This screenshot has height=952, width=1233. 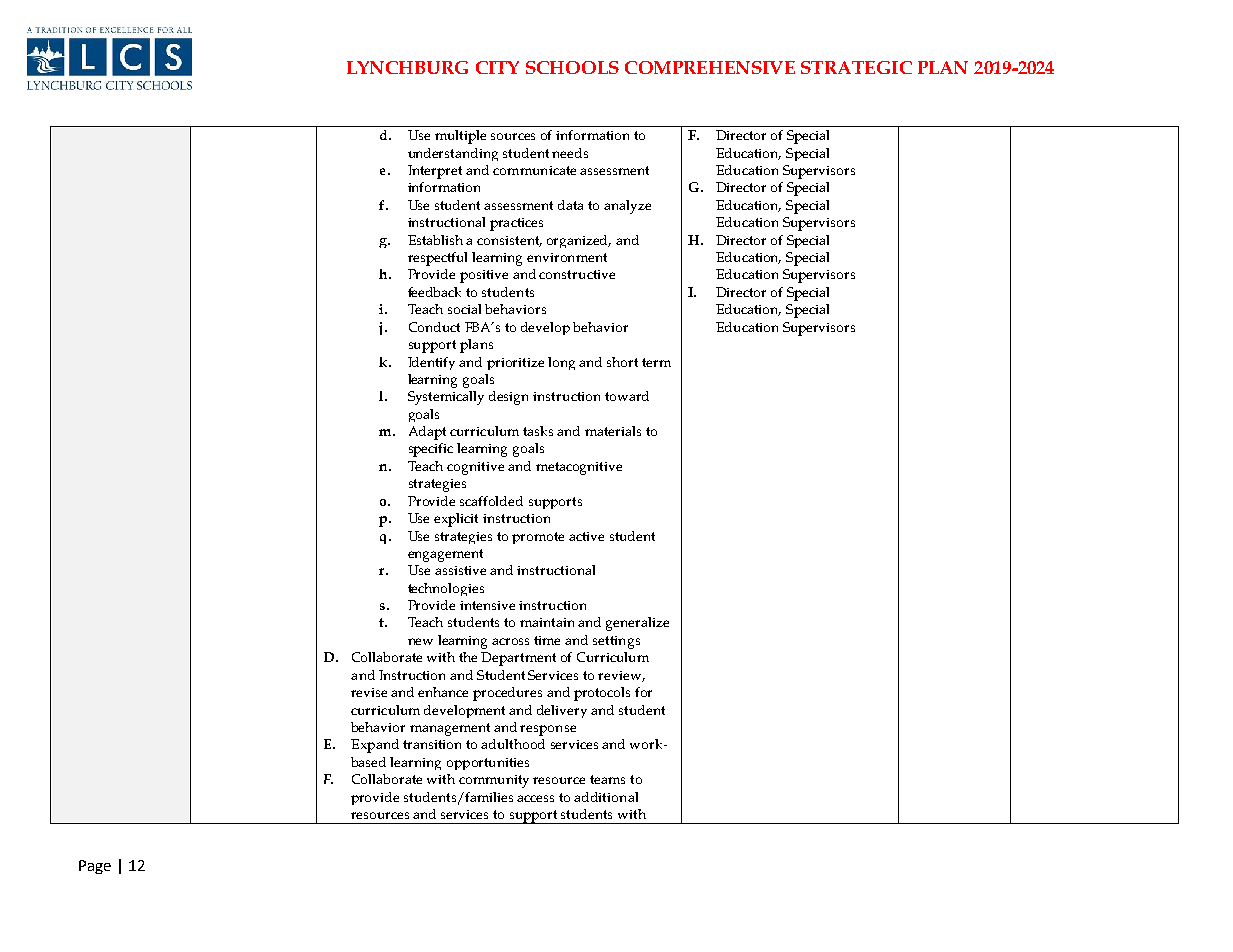 I want to click on multiple, so click(x=460, y=137).
